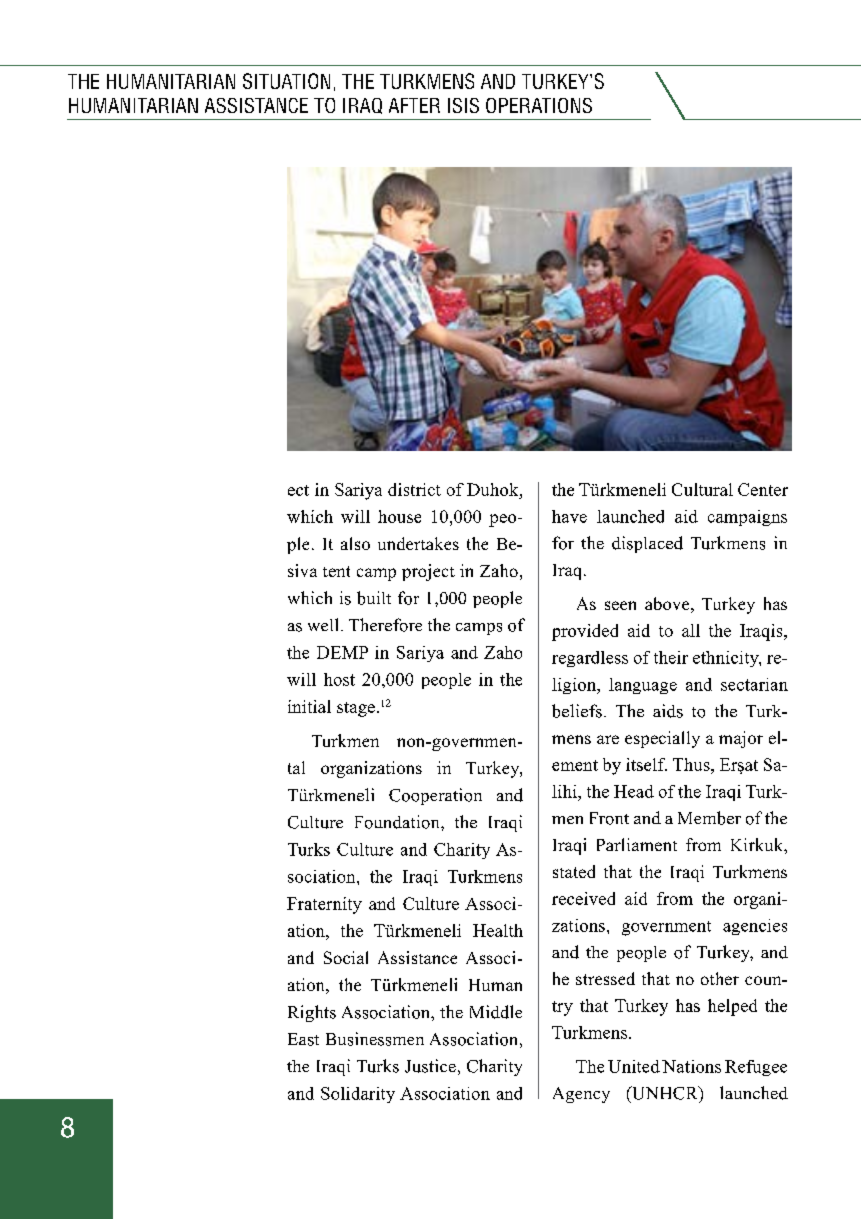  I want to click on their, so click(671, 657).
